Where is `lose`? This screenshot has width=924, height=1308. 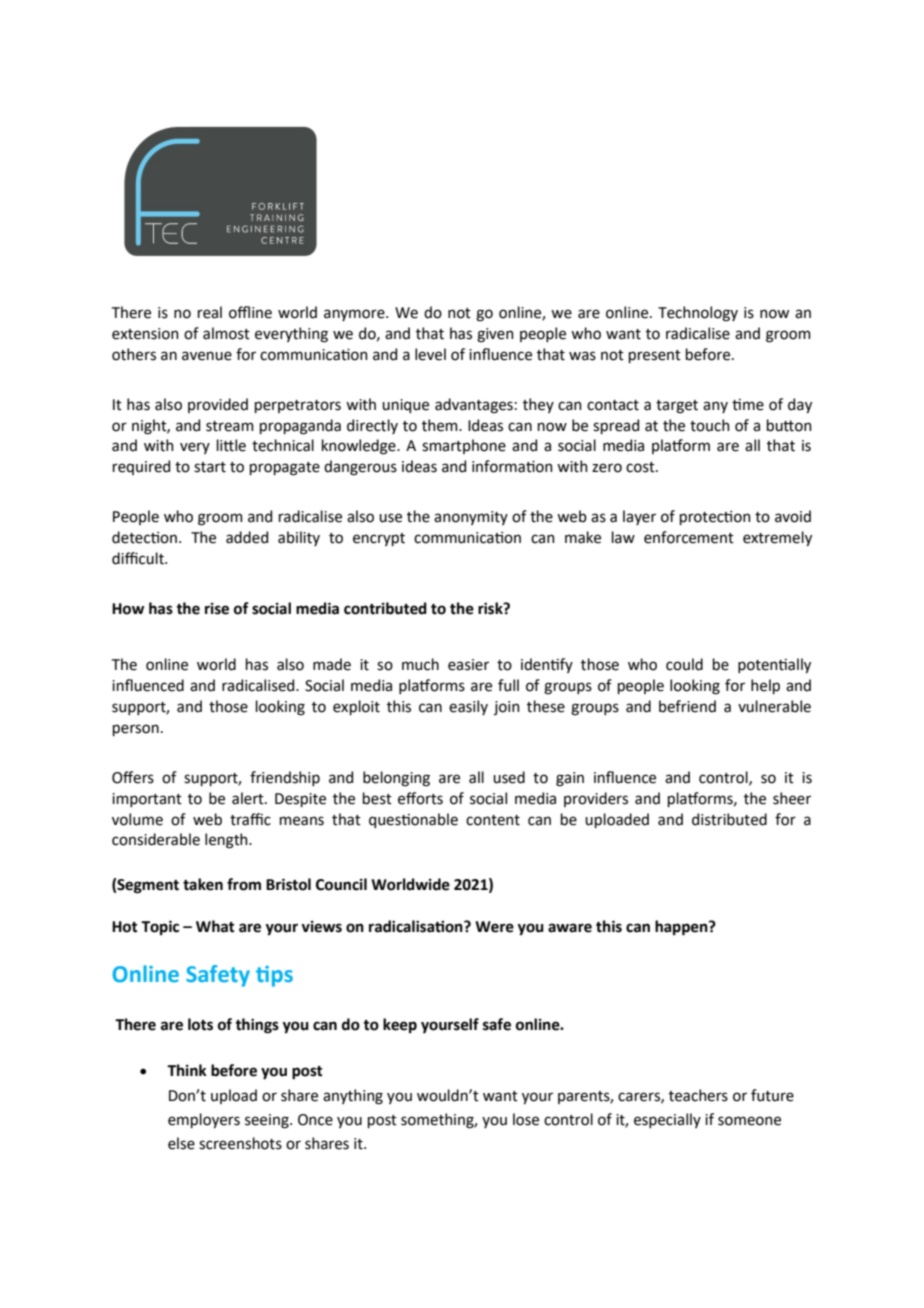 lose is located at coordinates (526, 1119).
